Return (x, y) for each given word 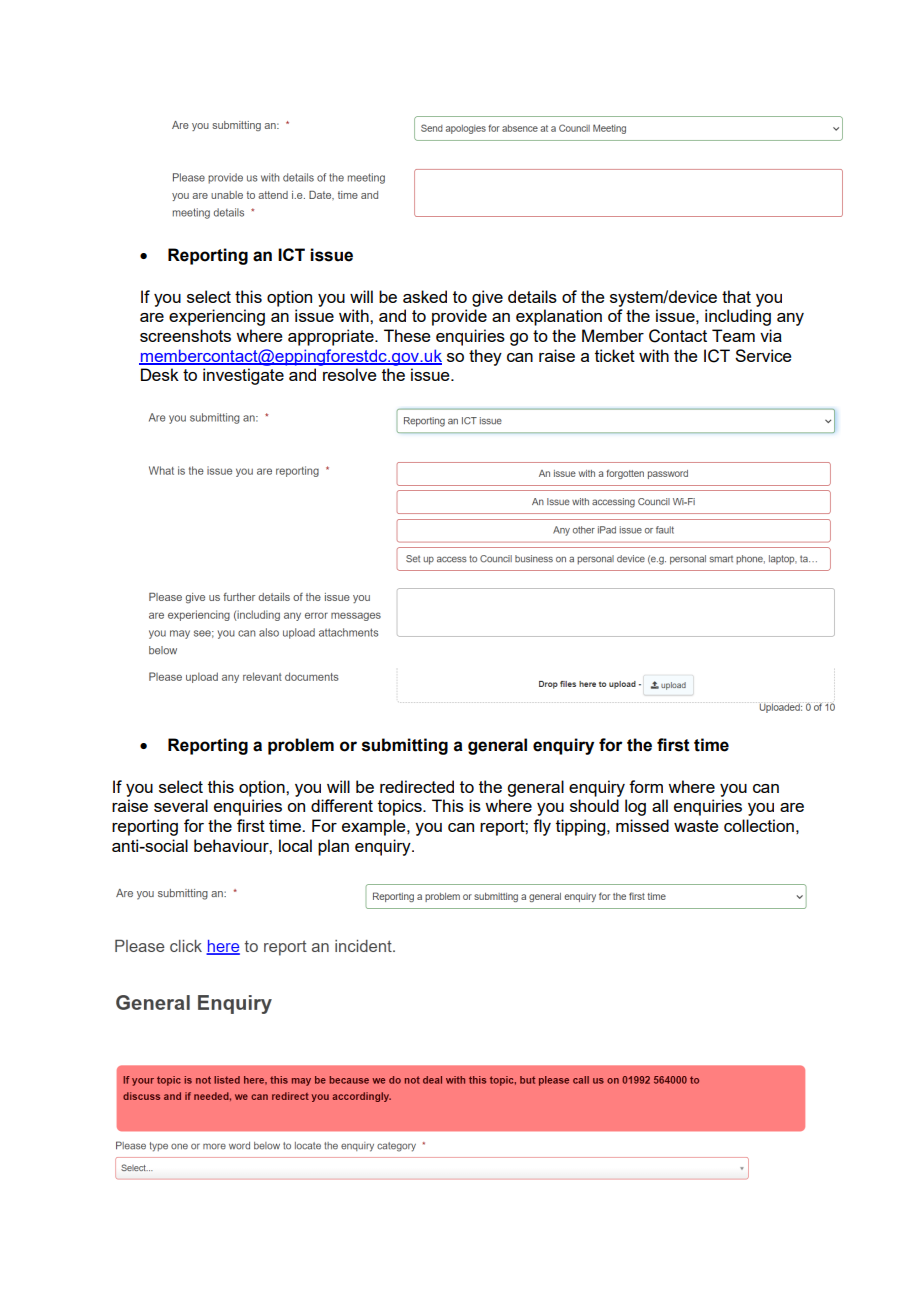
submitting (405, 746)
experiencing (217, 317)
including (738, 317)
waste (696, 826)
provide (459, 317)
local (295, 845)
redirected (417, 786)
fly (542, 827)
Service (763, 355)
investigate (243, 376)
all (660, 805)
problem (301, 746)
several (181, 805)
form (646, 786)
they (485, 357)
